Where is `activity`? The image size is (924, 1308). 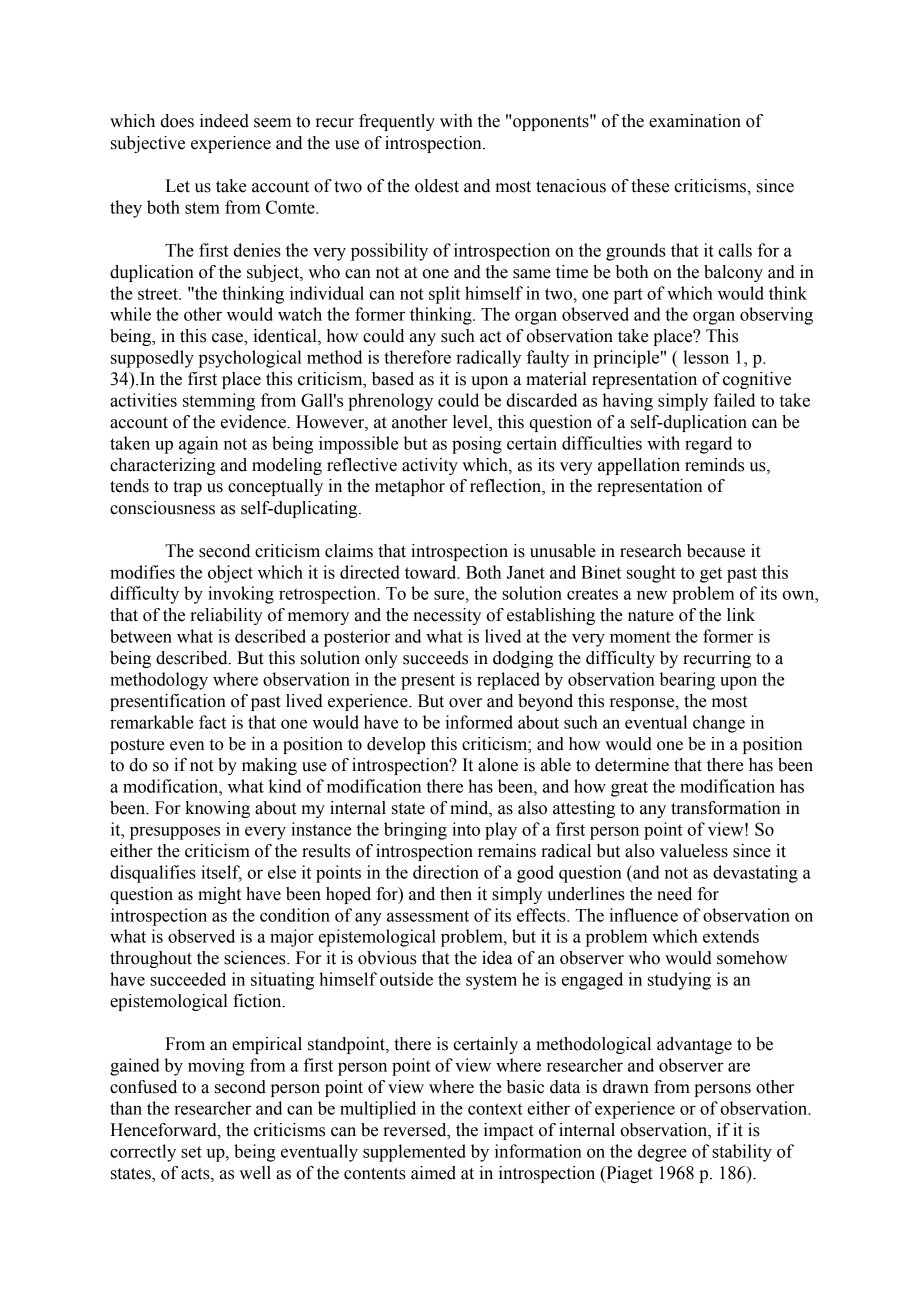
activity is located at coordinates (430, 466).
